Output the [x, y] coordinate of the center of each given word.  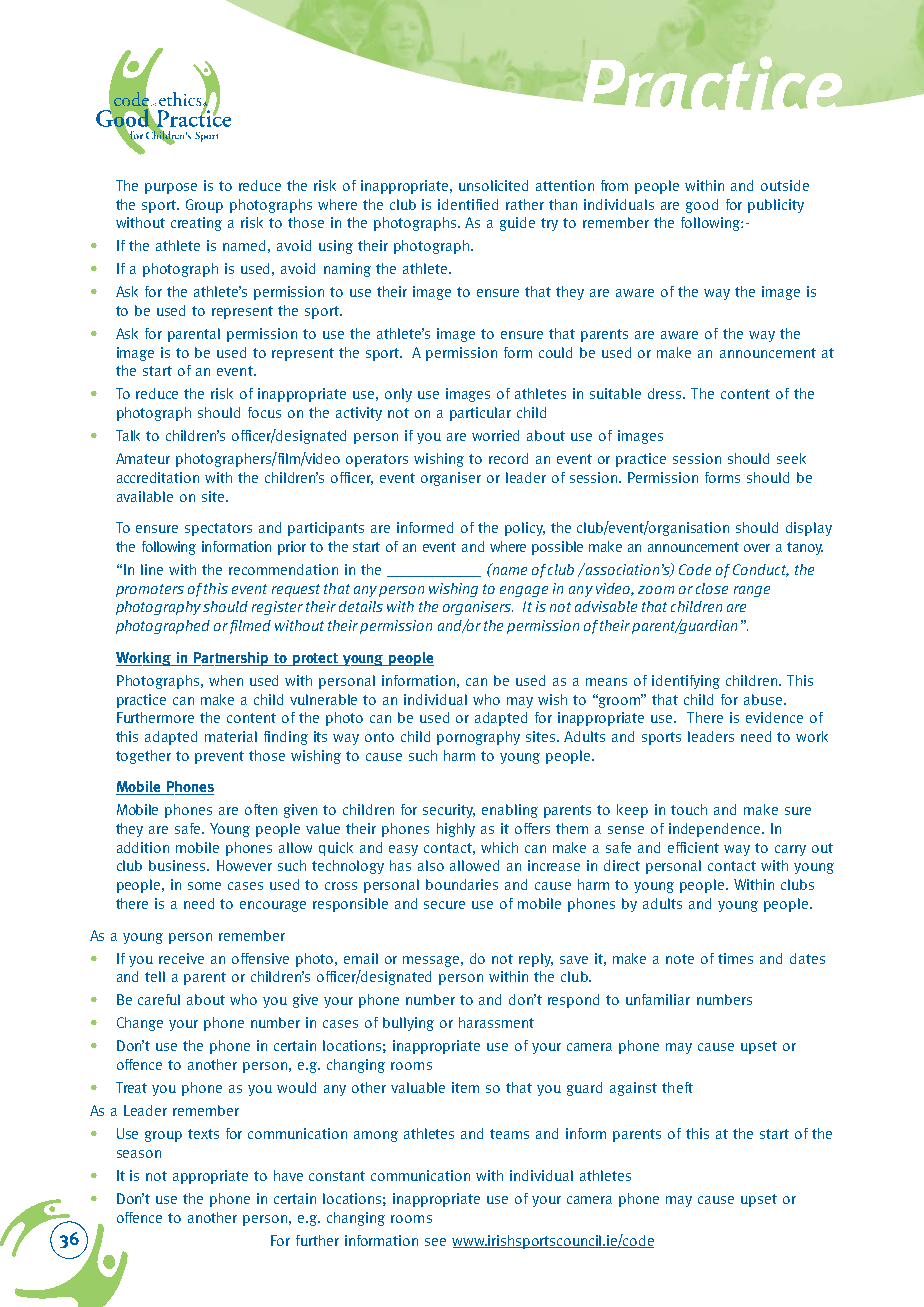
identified [468, 204]
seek [791, 458]
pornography [478, 738]
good [702, 206]
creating [196, 224]
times [735, 958]
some [204, 886]
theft [677, 1087]
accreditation [158, 477]
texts [203, 1134]
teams [509, 1134]
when [226, 680]
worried [495, 435]
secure [444, 905]
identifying [686, 682]
